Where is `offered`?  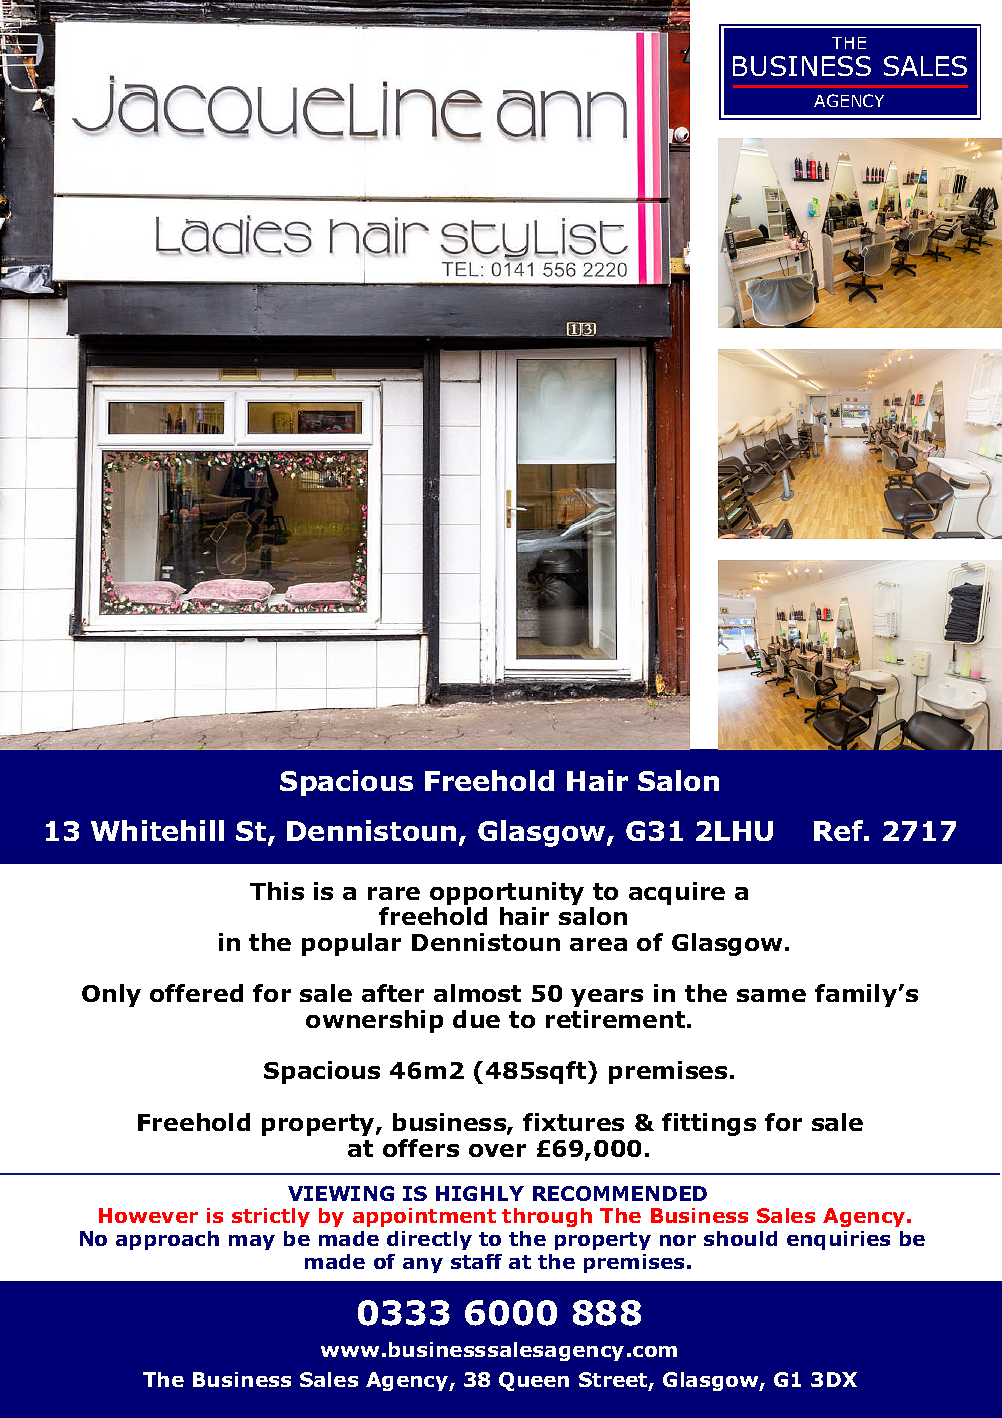 offered is located at coordinates (196, 993).
